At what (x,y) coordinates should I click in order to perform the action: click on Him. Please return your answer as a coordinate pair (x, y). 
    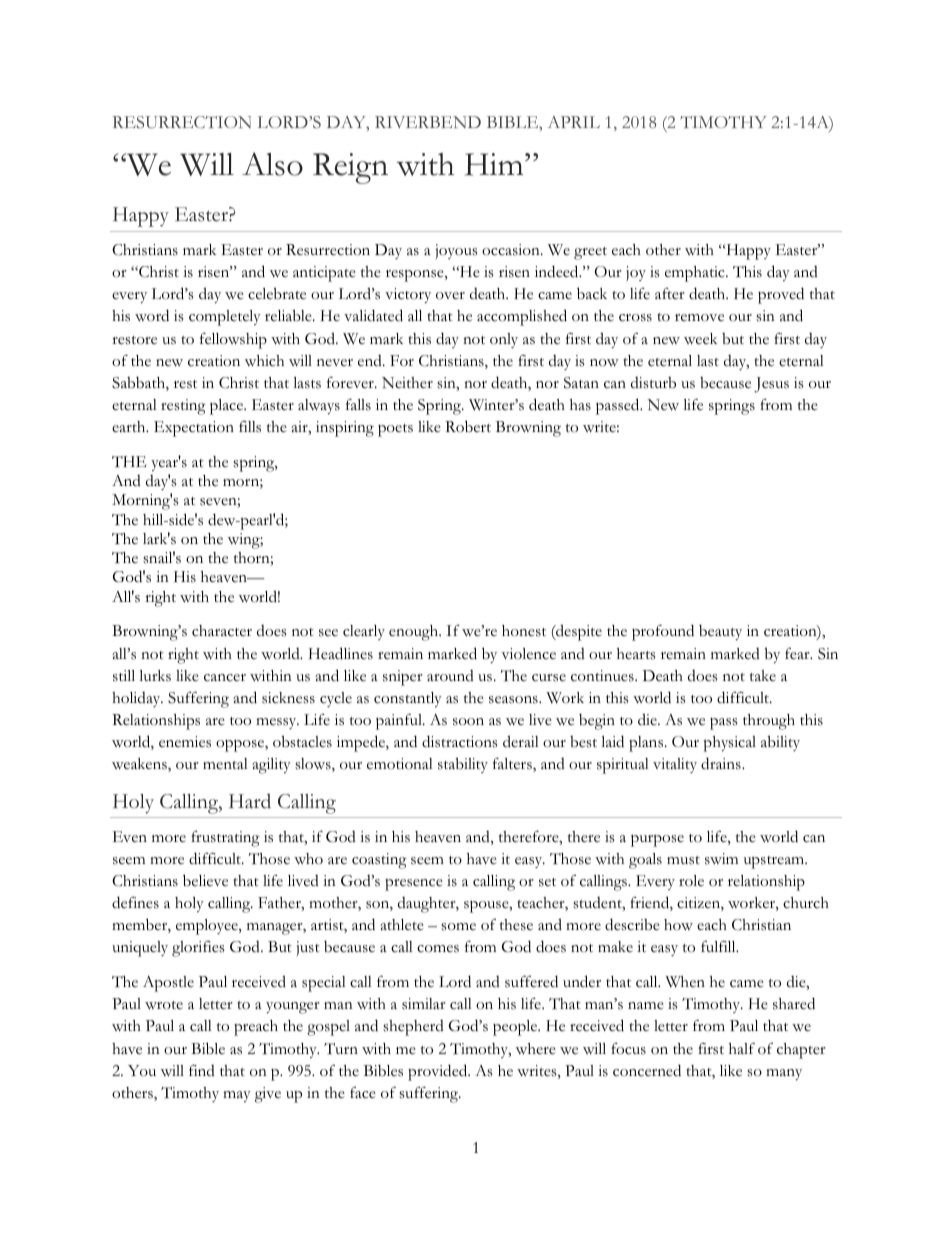
    Looking at the image, I should click on (495, 164).
